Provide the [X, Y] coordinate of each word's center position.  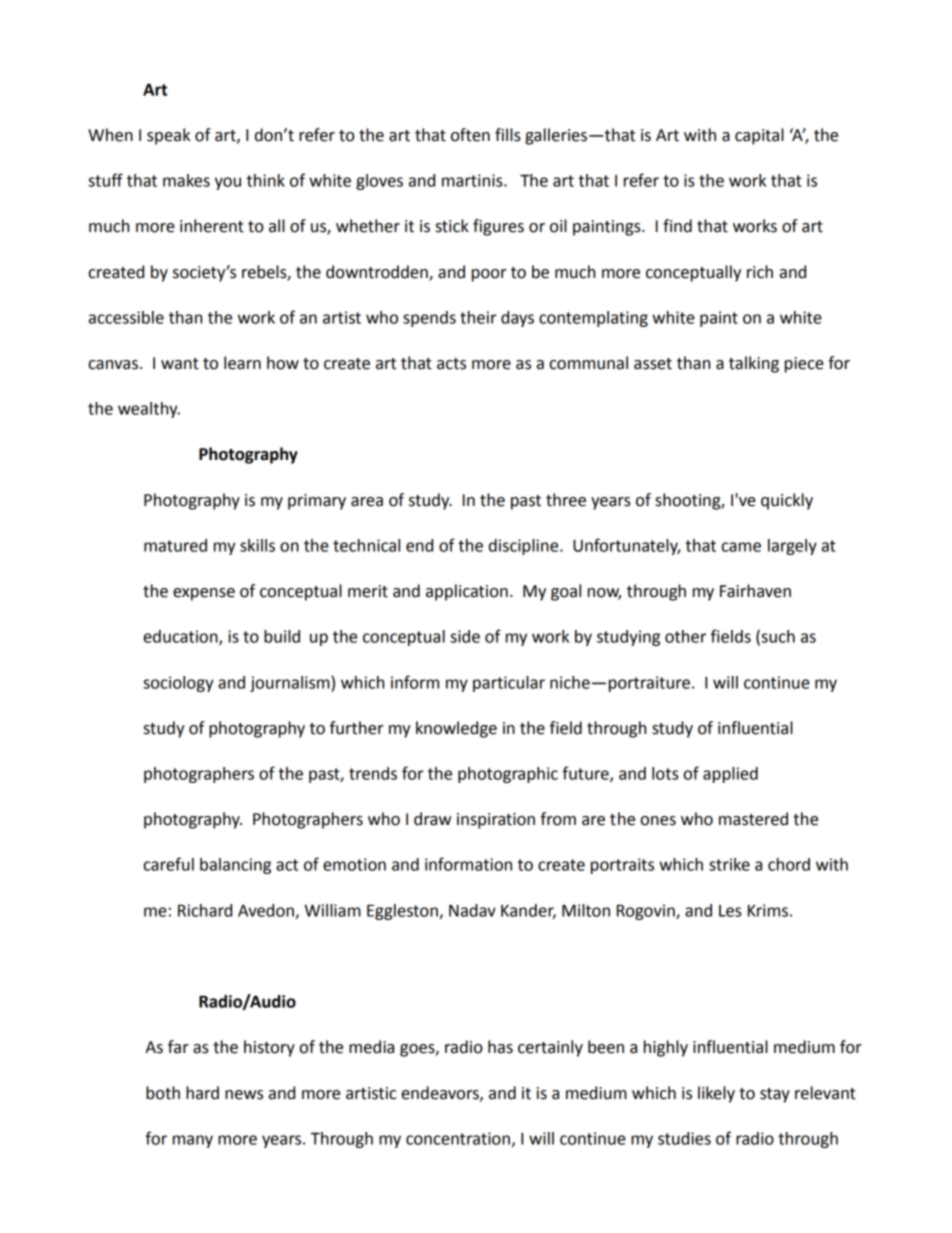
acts [451, 364]
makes [186, 180]
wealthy [149, 410]
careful [169, 864]
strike [729, 864]
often [470, 135]
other [685, 636]
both [163, 1093]
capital [759, 136]
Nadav [472, 910]
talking [754, 364]
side [465, 636]
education [182, 637]
